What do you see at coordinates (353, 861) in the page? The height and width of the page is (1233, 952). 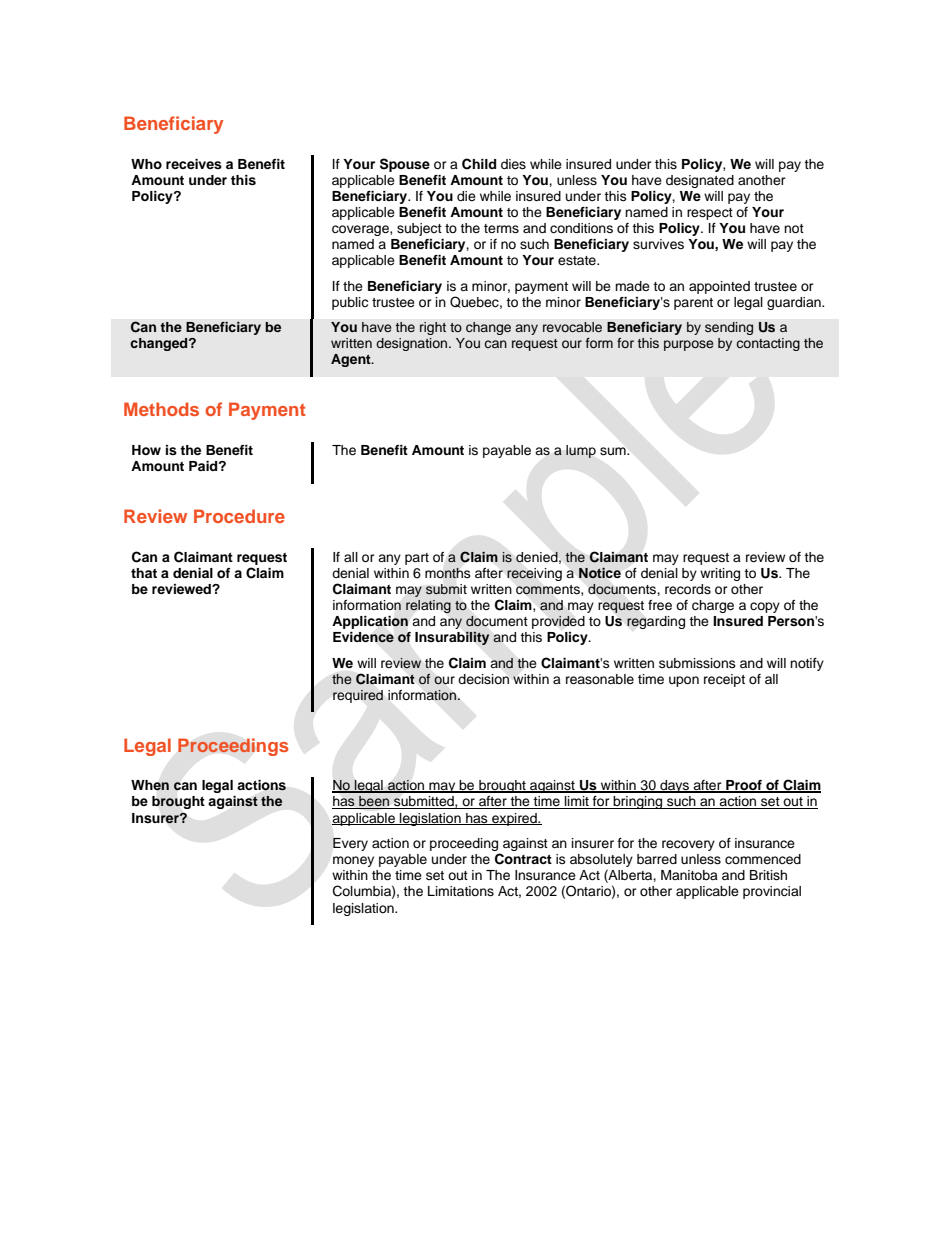 I see `money` at bounding box center [353, 861].
